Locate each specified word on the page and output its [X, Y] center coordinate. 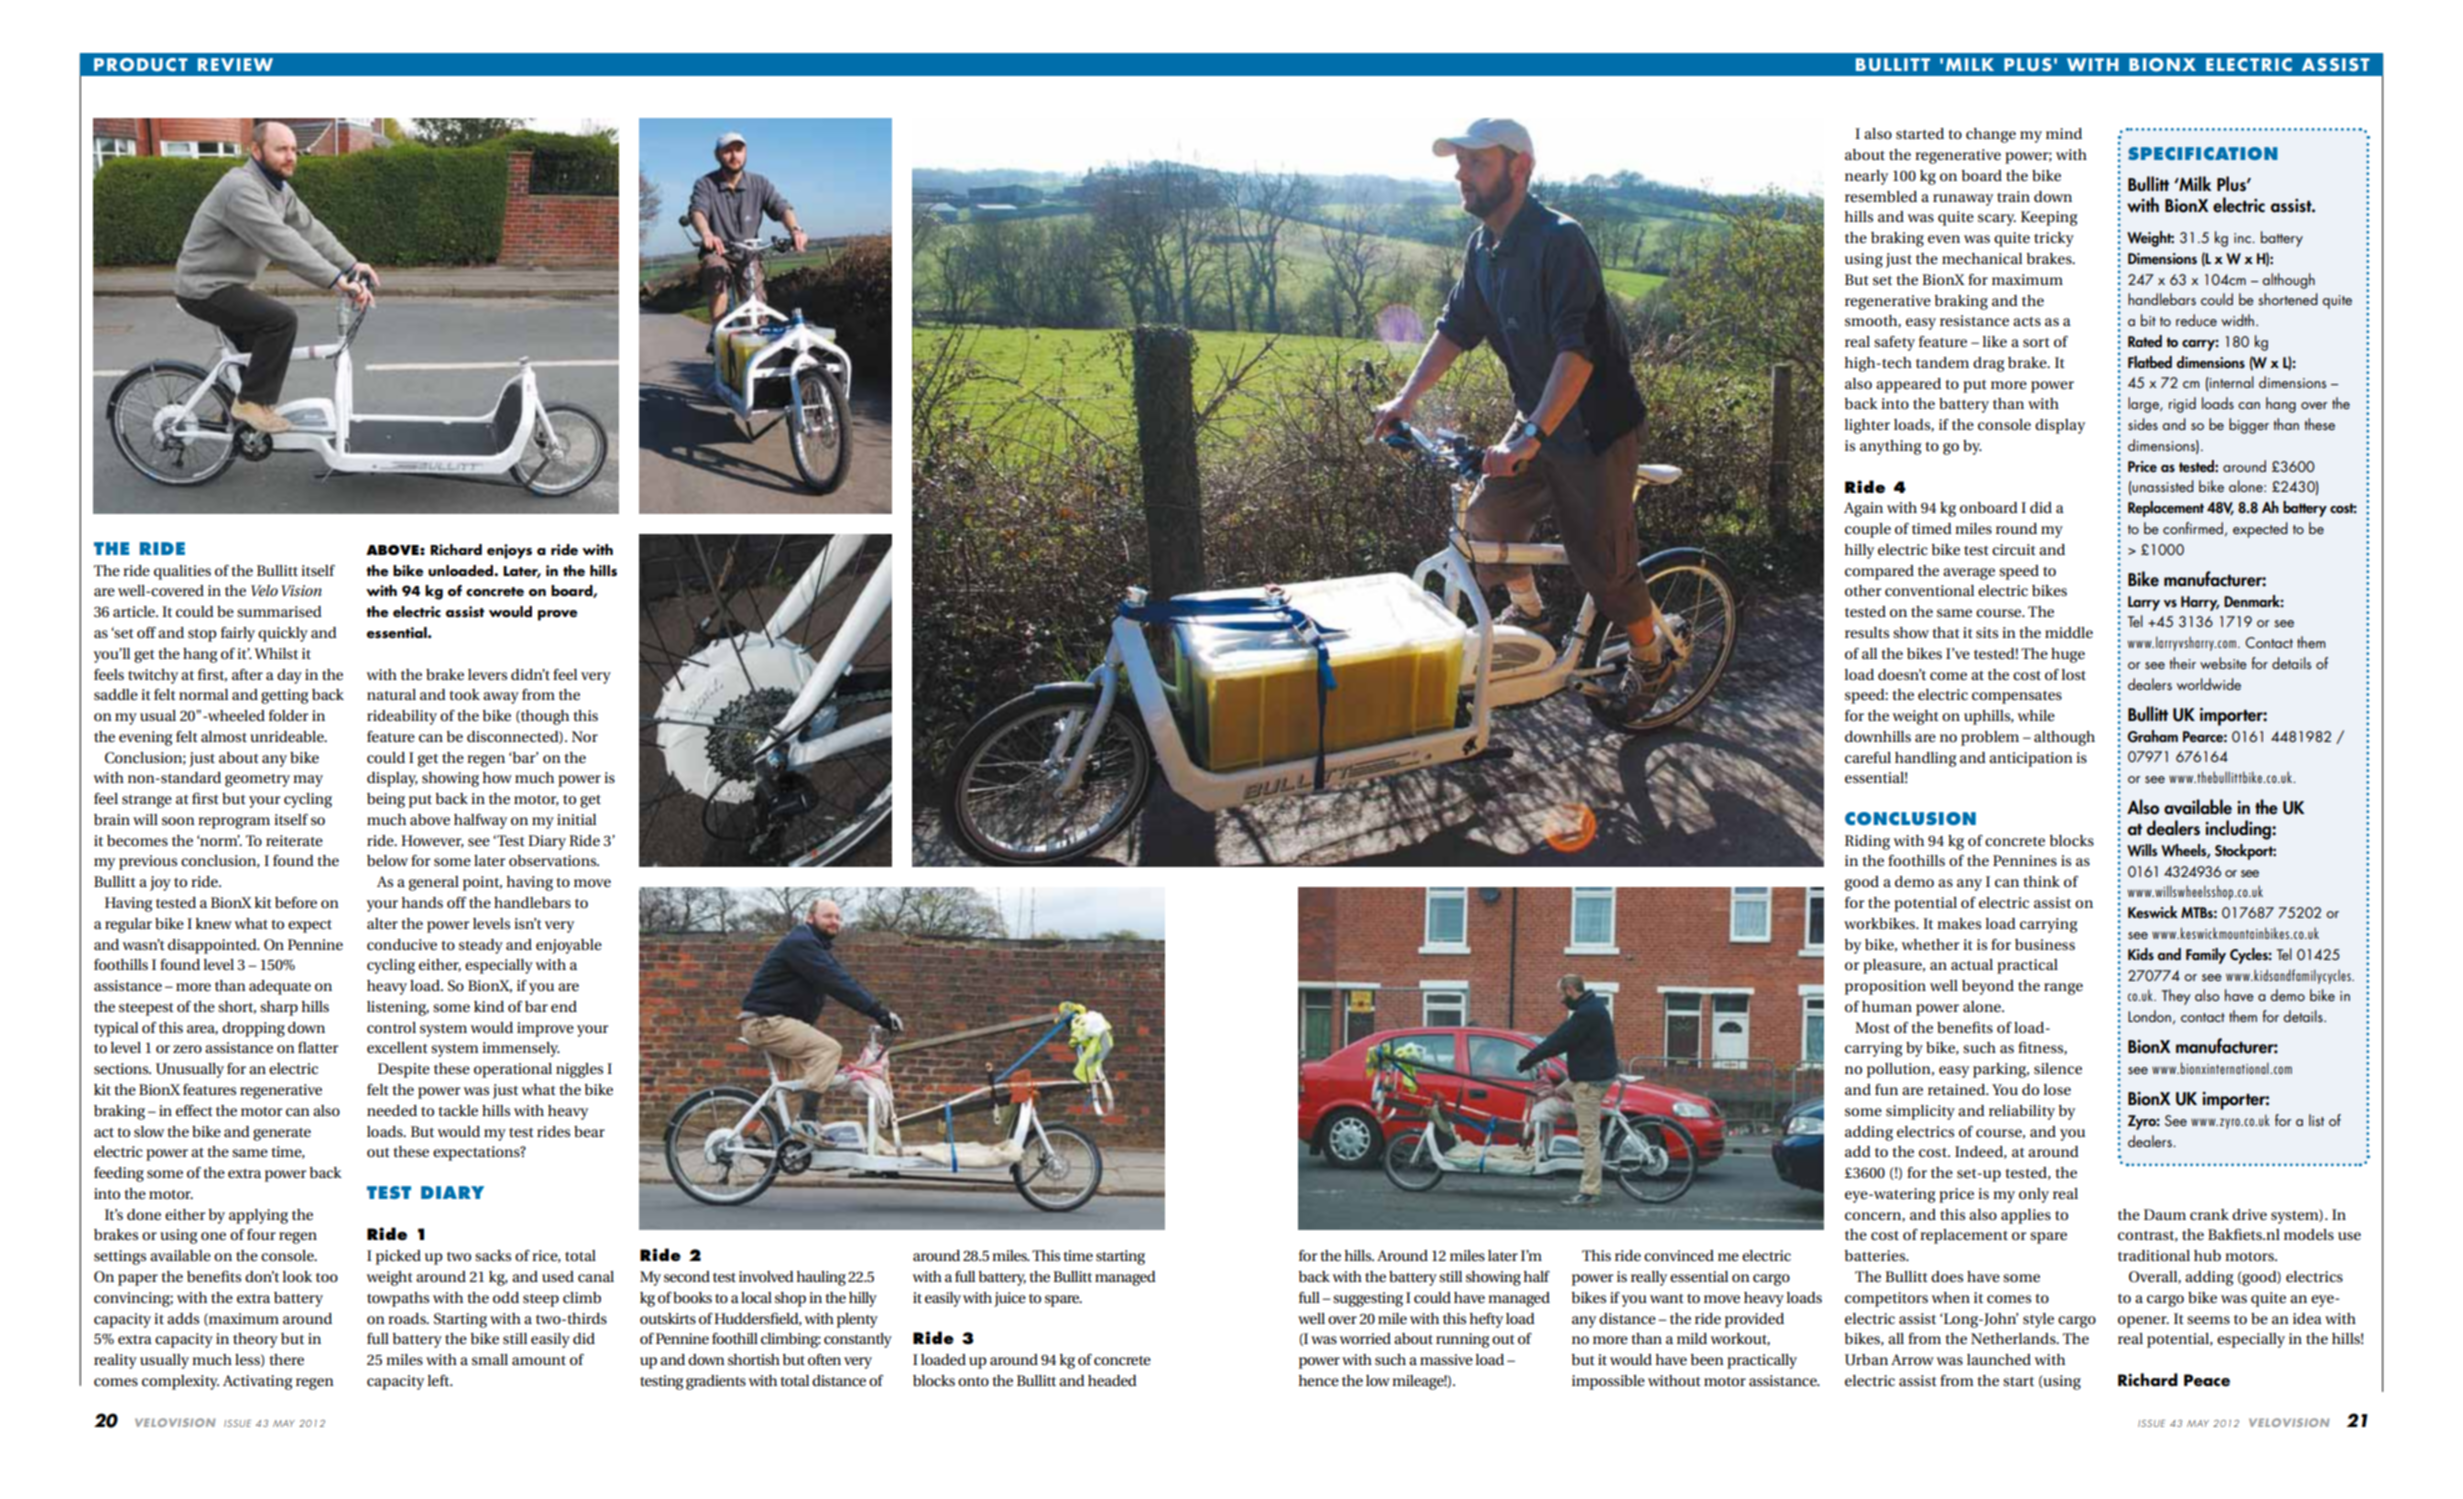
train [2013, 196]
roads [408, 1318]
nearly [1866, 177]
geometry [257, 780]
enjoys [509, 551]
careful [1868, 757]
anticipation [2031, 759]
